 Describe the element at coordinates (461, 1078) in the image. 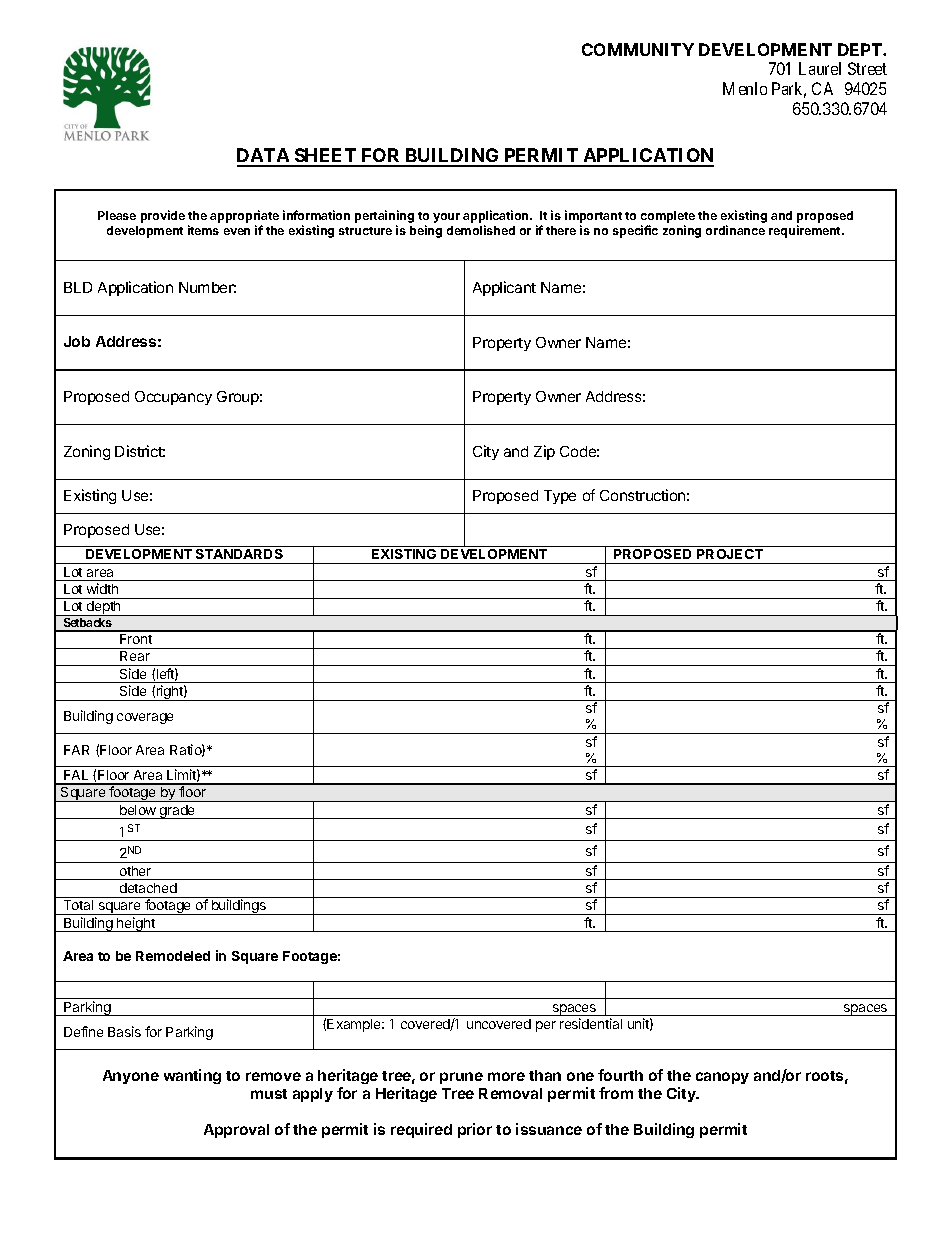

I see `prune` at that location.
